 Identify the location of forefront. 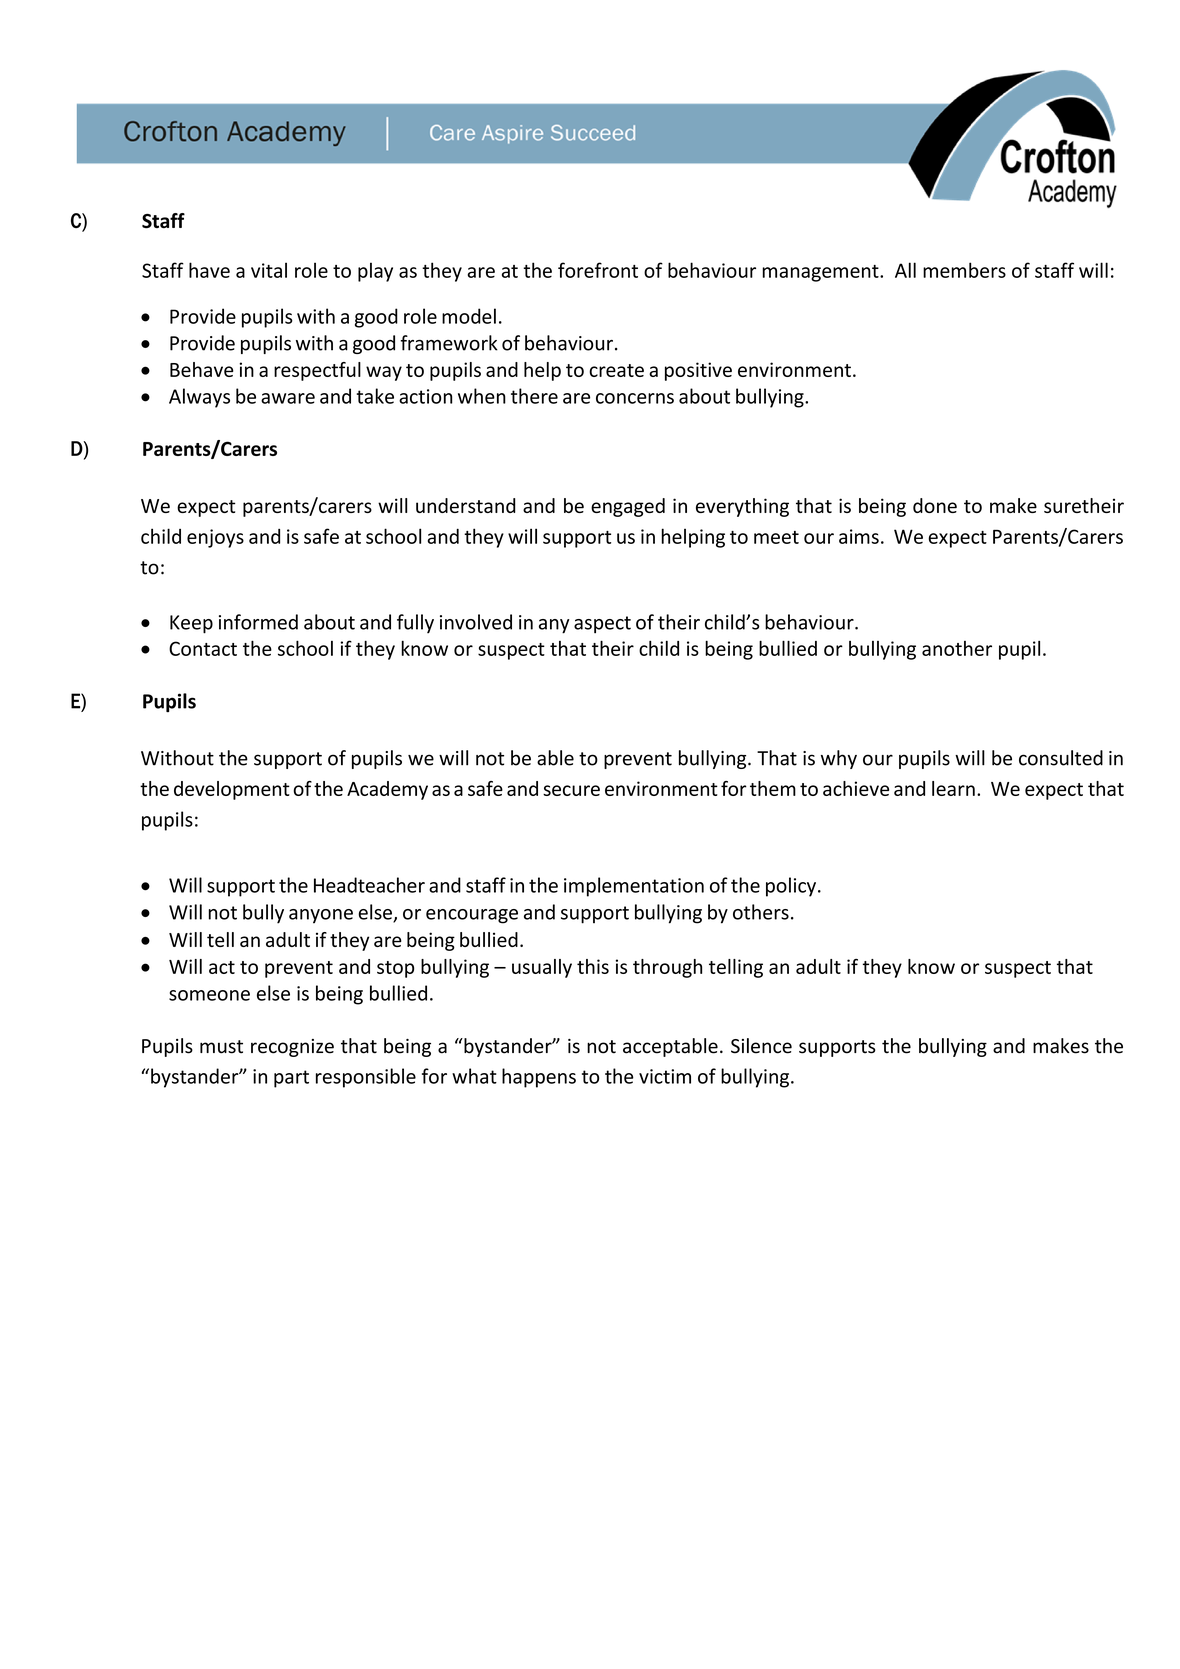
(598, 270).
